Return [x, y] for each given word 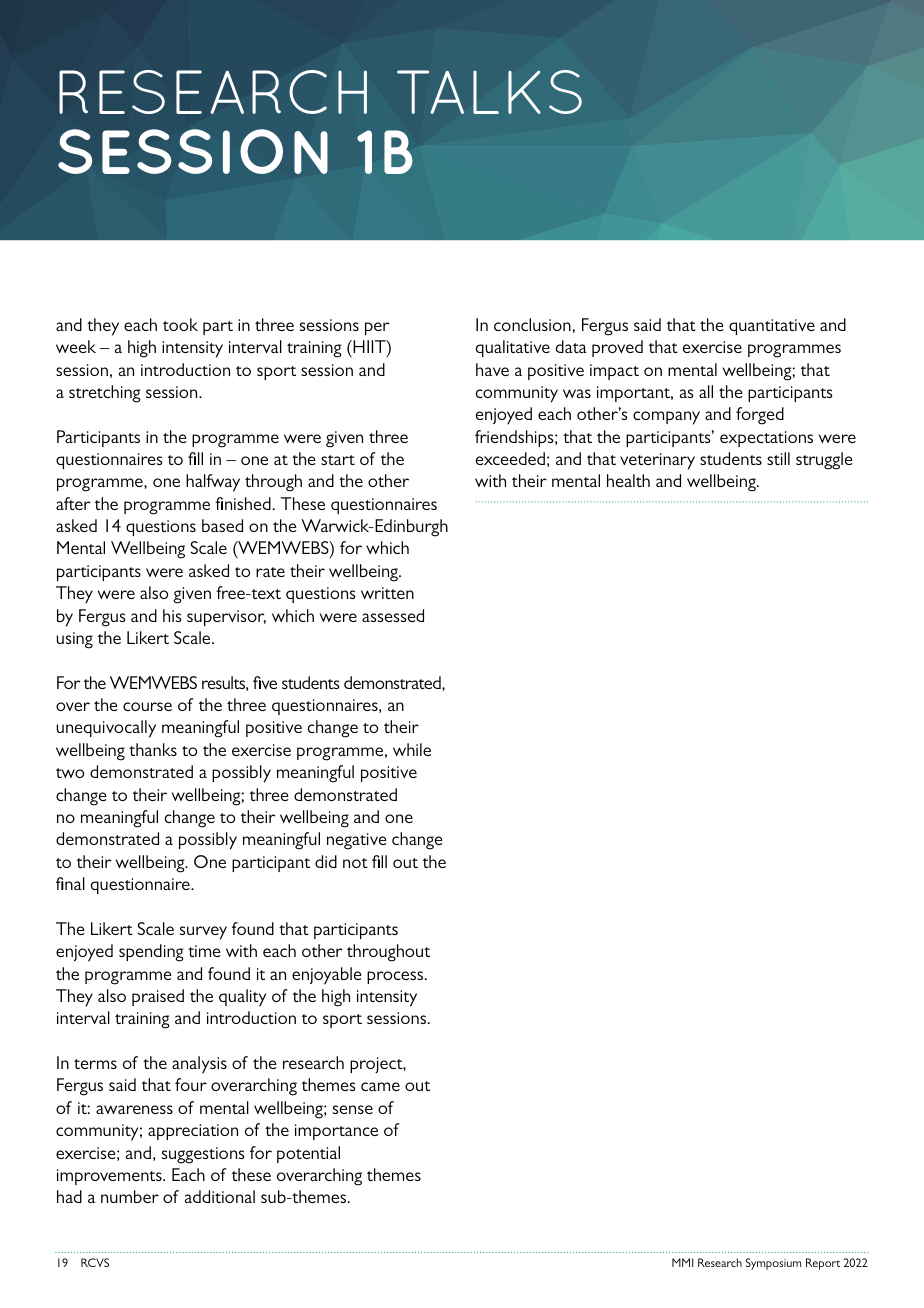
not [355, 863]
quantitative [772, 327]
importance [336, 1132]
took [180, 324]
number [130, 1196]
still [778, 458]
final [70, 883]
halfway [213, 483]
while [412, 749]
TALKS [489, 92]
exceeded [510, 458]
